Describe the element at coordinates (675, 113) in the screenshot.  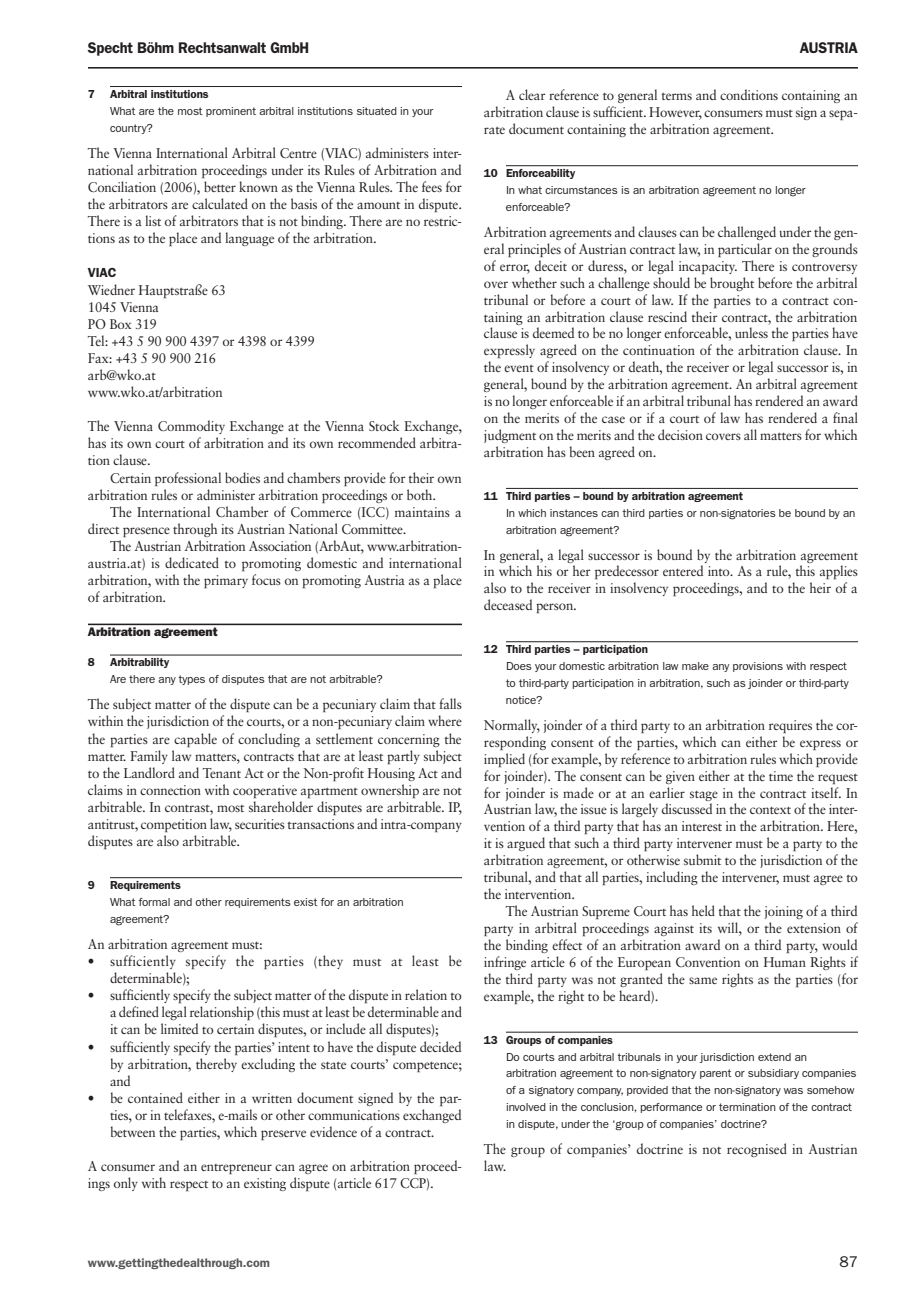
I see `However` at that location.
